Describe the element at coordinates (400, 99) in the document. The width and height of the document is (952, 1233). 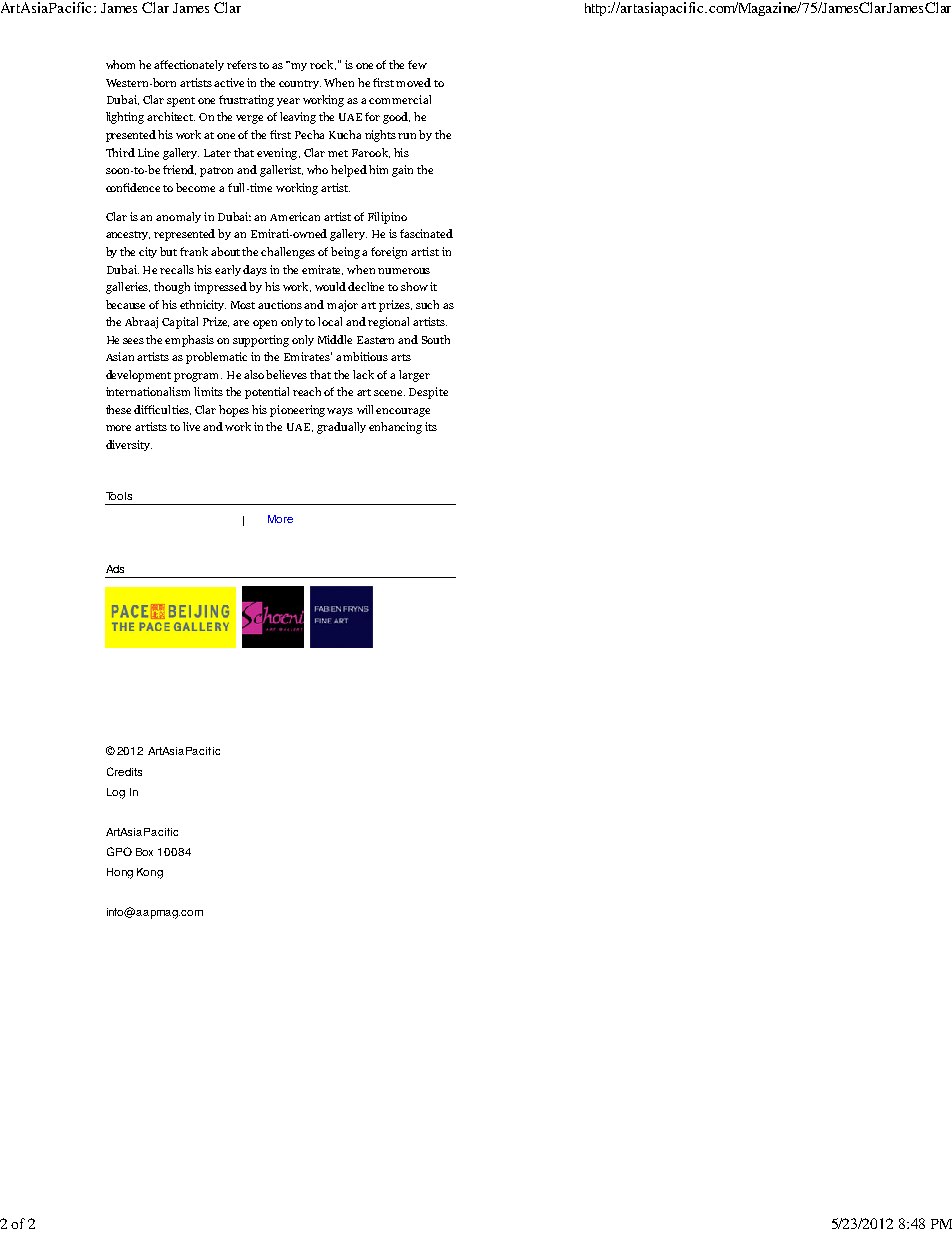
I see `commercial` at that location.
